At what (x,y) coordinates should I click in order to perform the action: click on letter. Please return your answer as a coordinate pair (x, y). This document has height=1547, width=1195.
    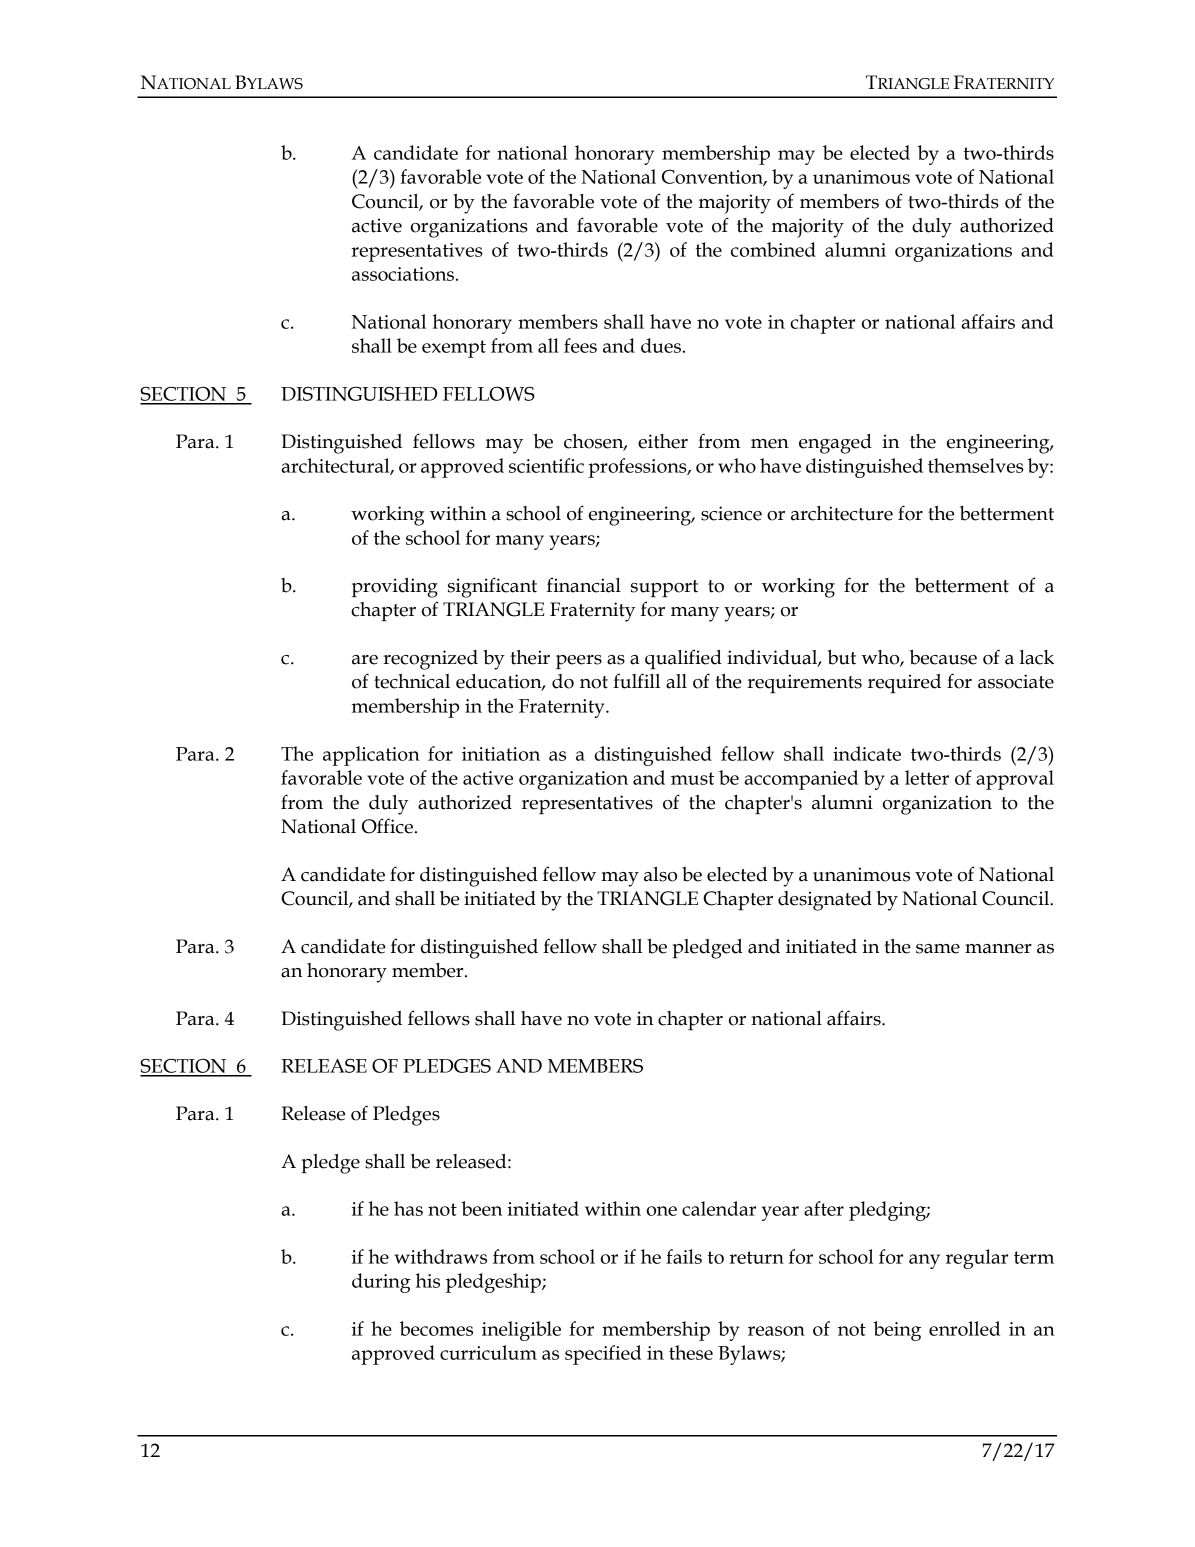
    Looking at the image, I should click on (927, 777).
